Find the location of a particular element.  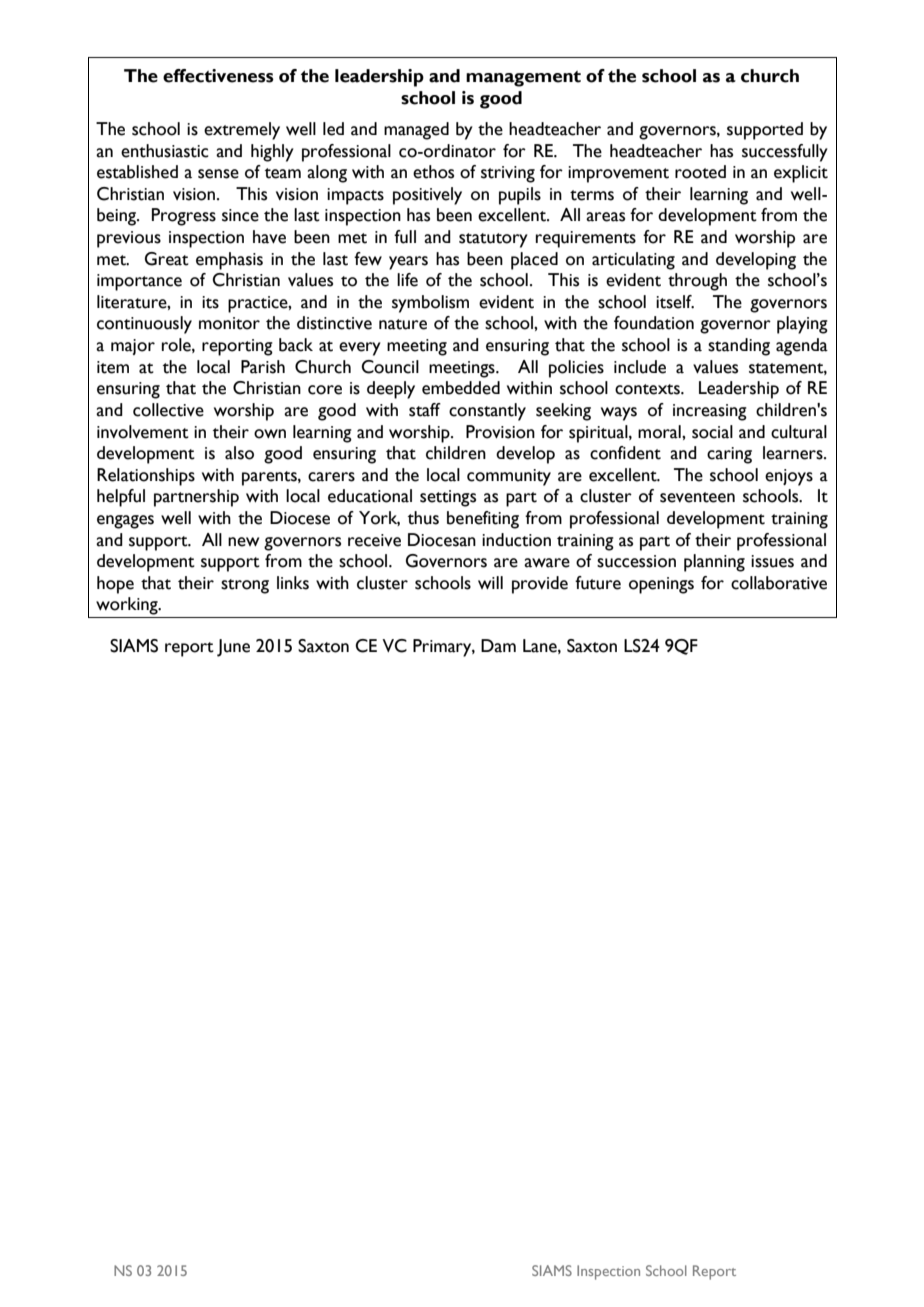

rooted is located at coordinates (700, 172).
